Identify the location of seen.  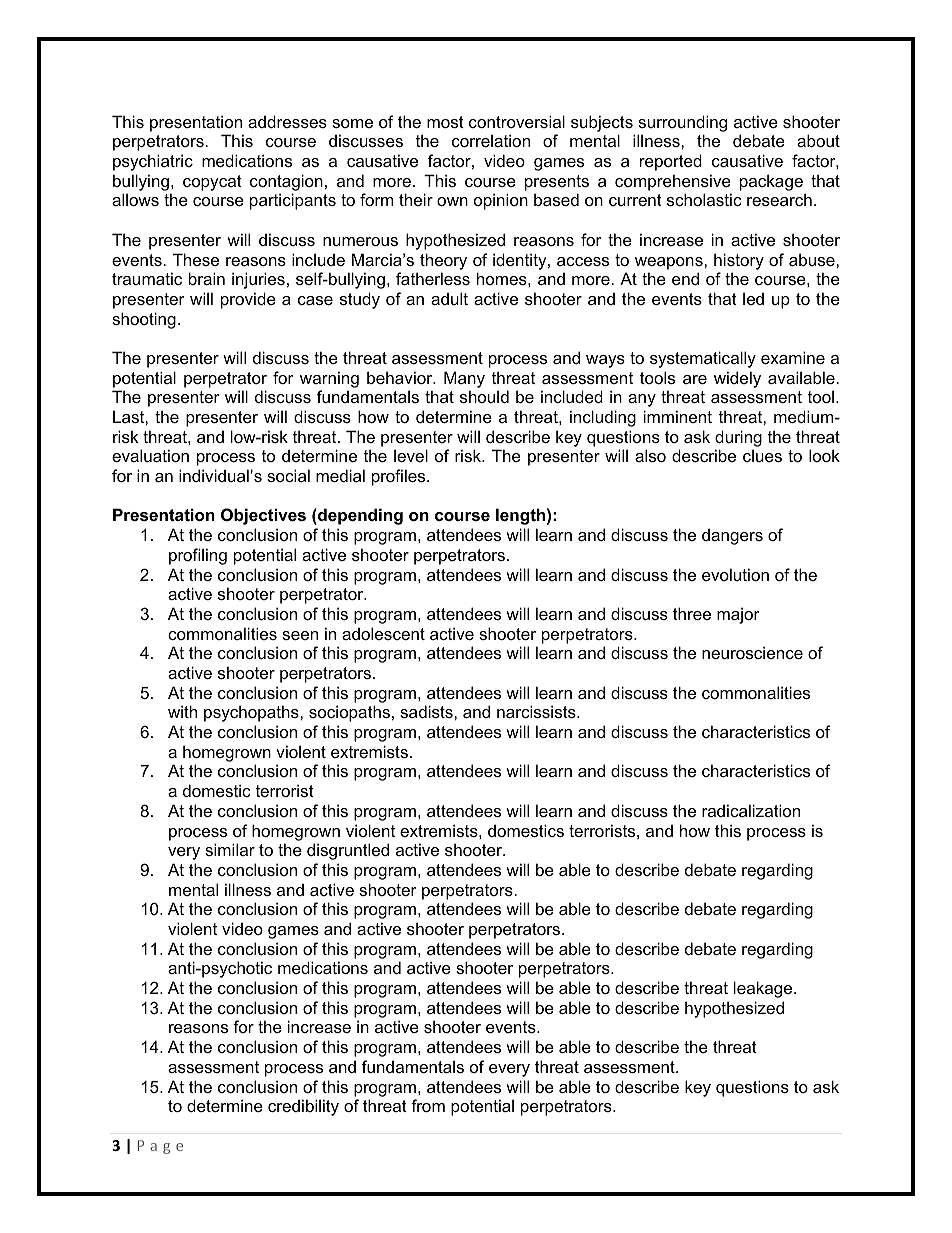
(300, 635).
